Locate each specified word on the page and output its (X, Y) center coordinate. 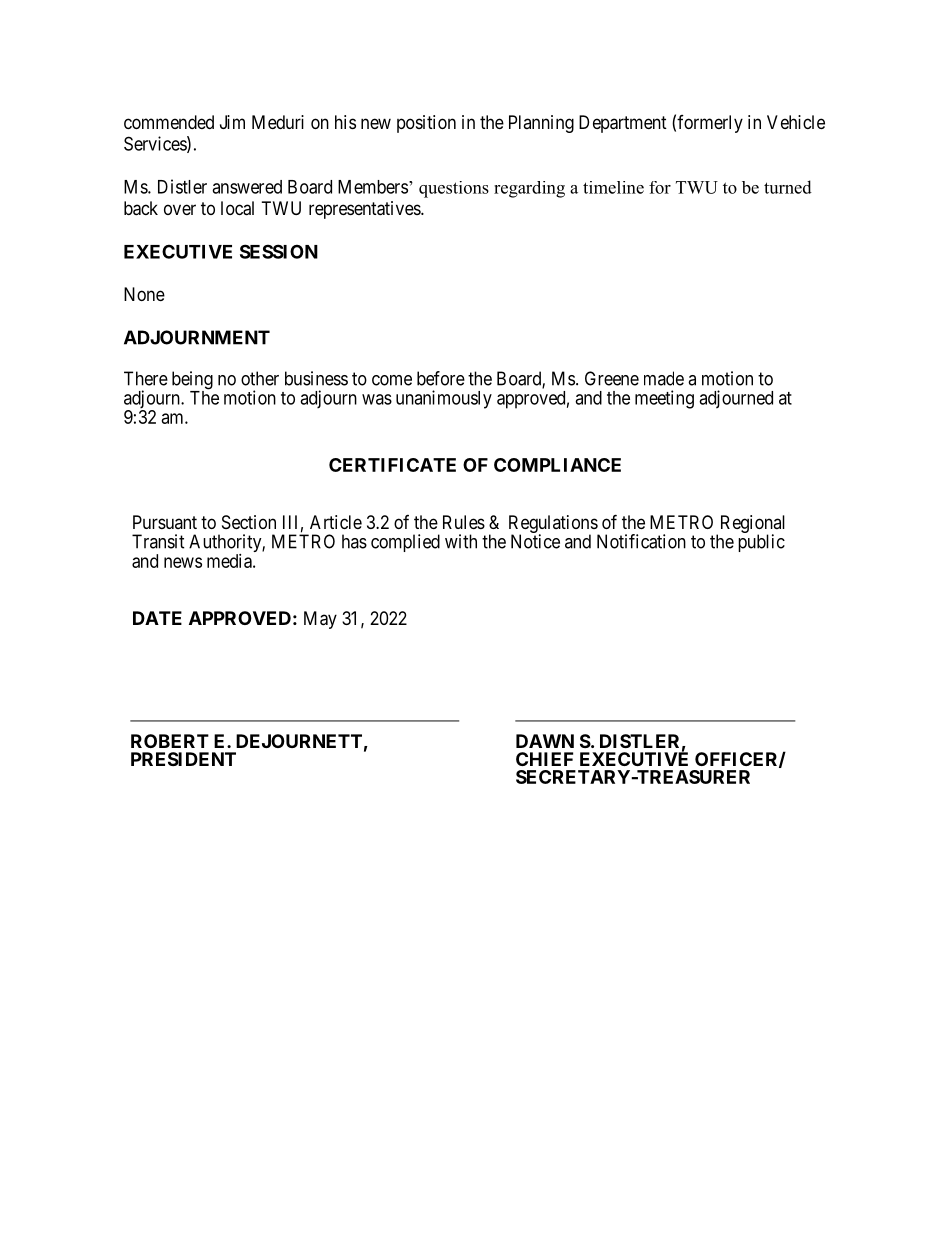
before (441, 378)
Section (249, 522)
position (426, 124)
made (664, 378)
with (461, 541)
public (761, 543)
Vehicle (796, 122)
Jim (232, 122)
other (260, 378)
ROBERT (170, 741)
